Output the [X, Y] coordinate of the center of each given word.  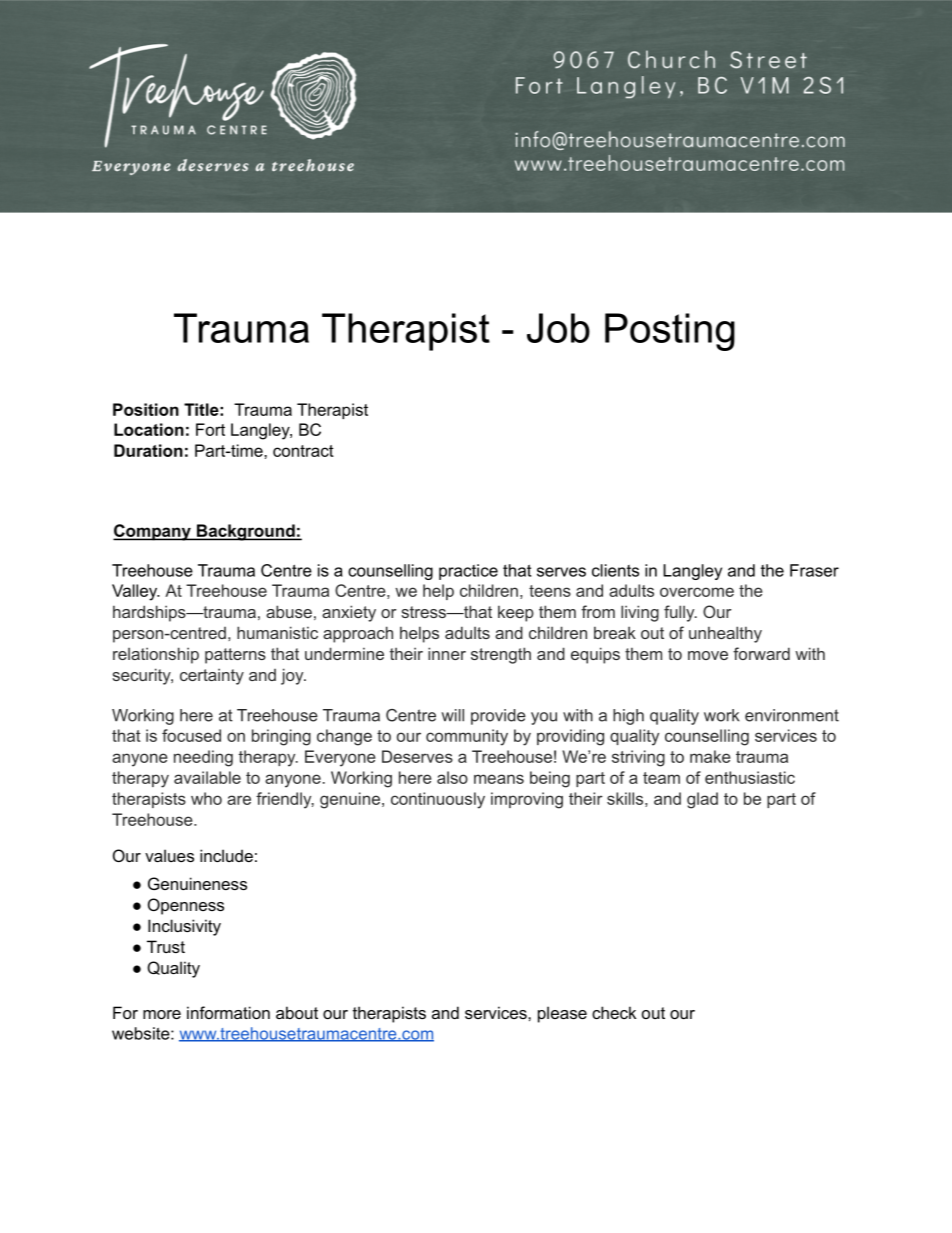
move [708, 655]
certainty [212, 676]
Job [558, 328]
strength [501, 655]
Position [146, 409]
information [228, 1012]
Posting [670, 332]
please [562, 1014]
